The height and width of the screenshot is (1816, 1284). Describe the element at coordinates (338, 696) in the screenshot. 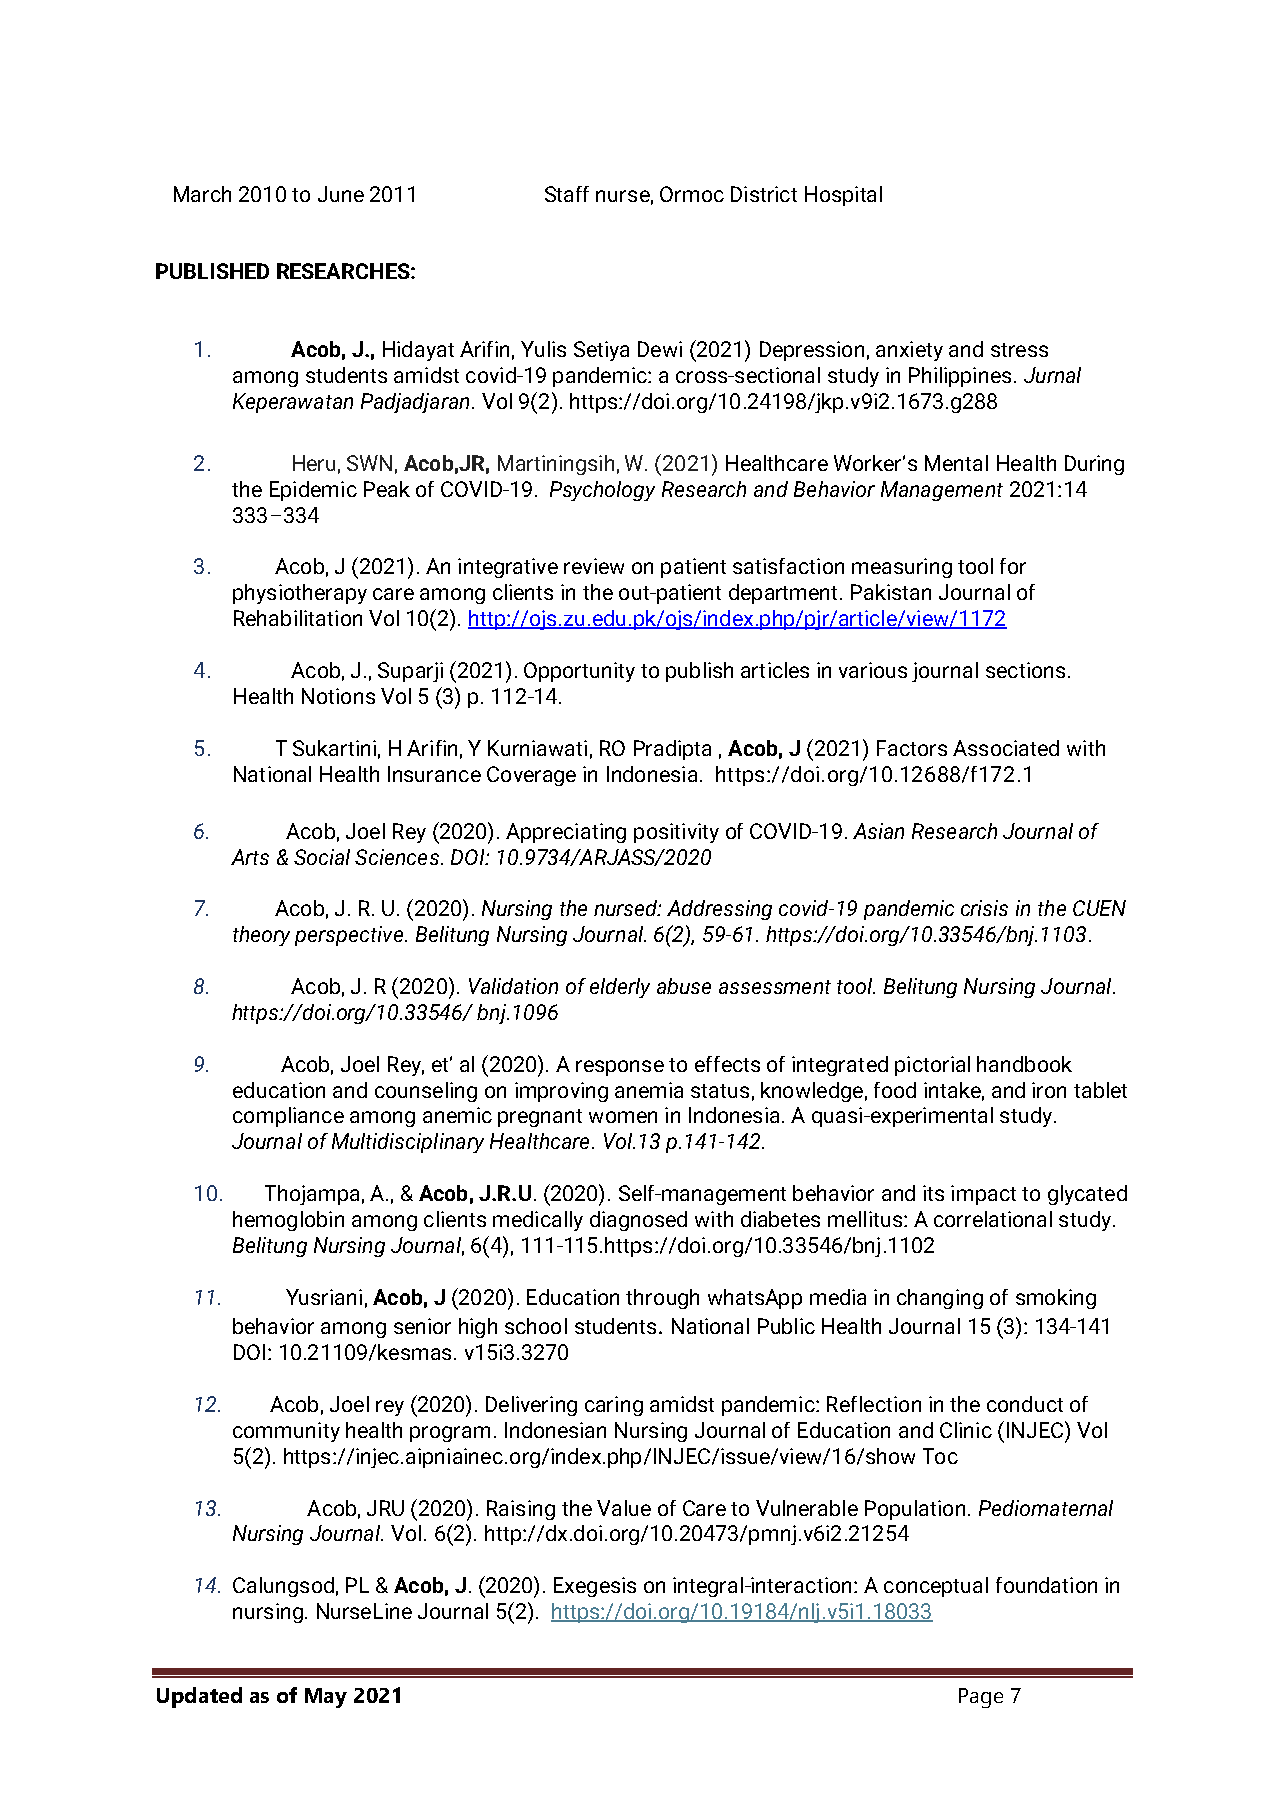

I see `Notions` at that location.
